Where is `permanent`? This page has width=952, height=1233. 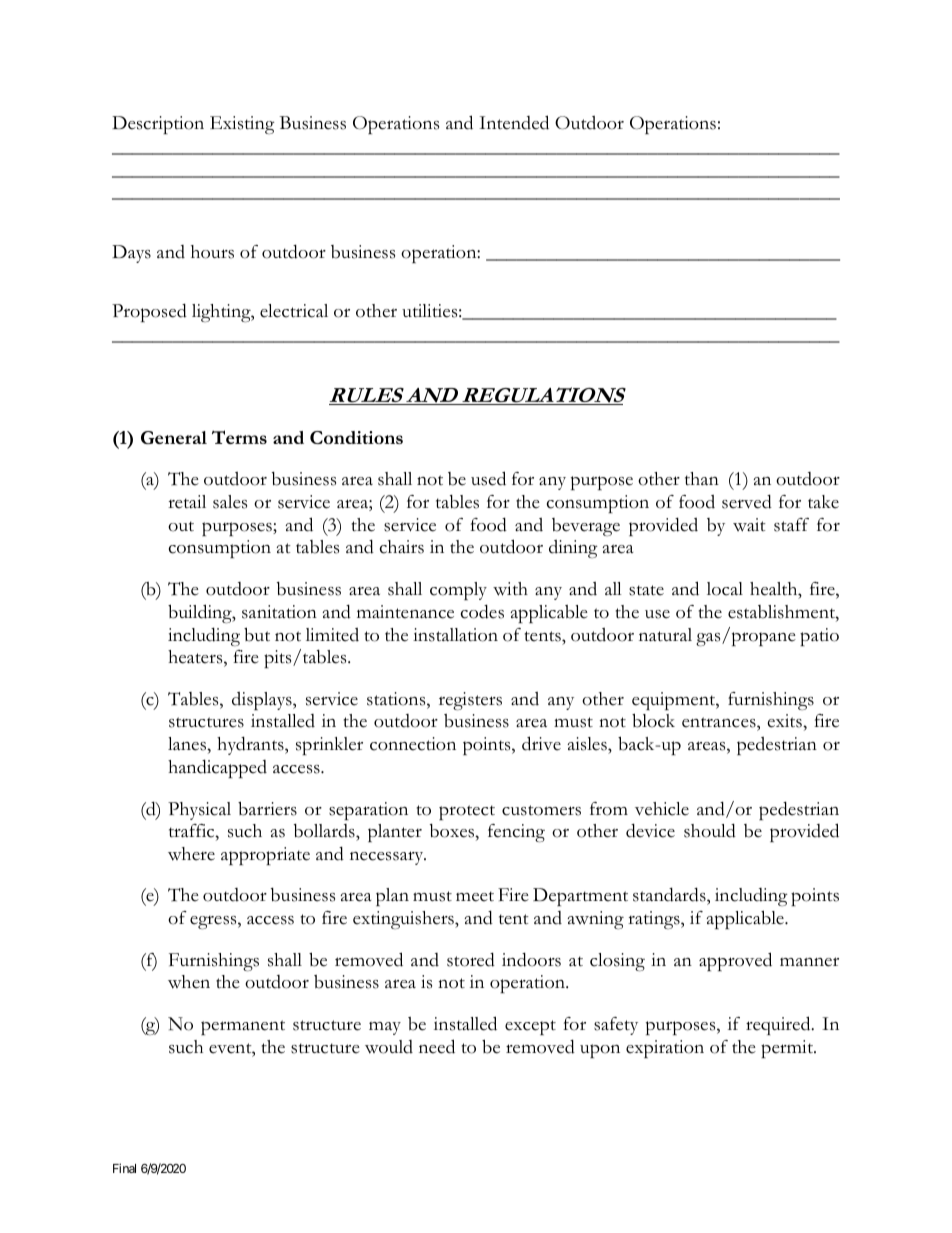 permanent is located at coordinates (243, 1027).
